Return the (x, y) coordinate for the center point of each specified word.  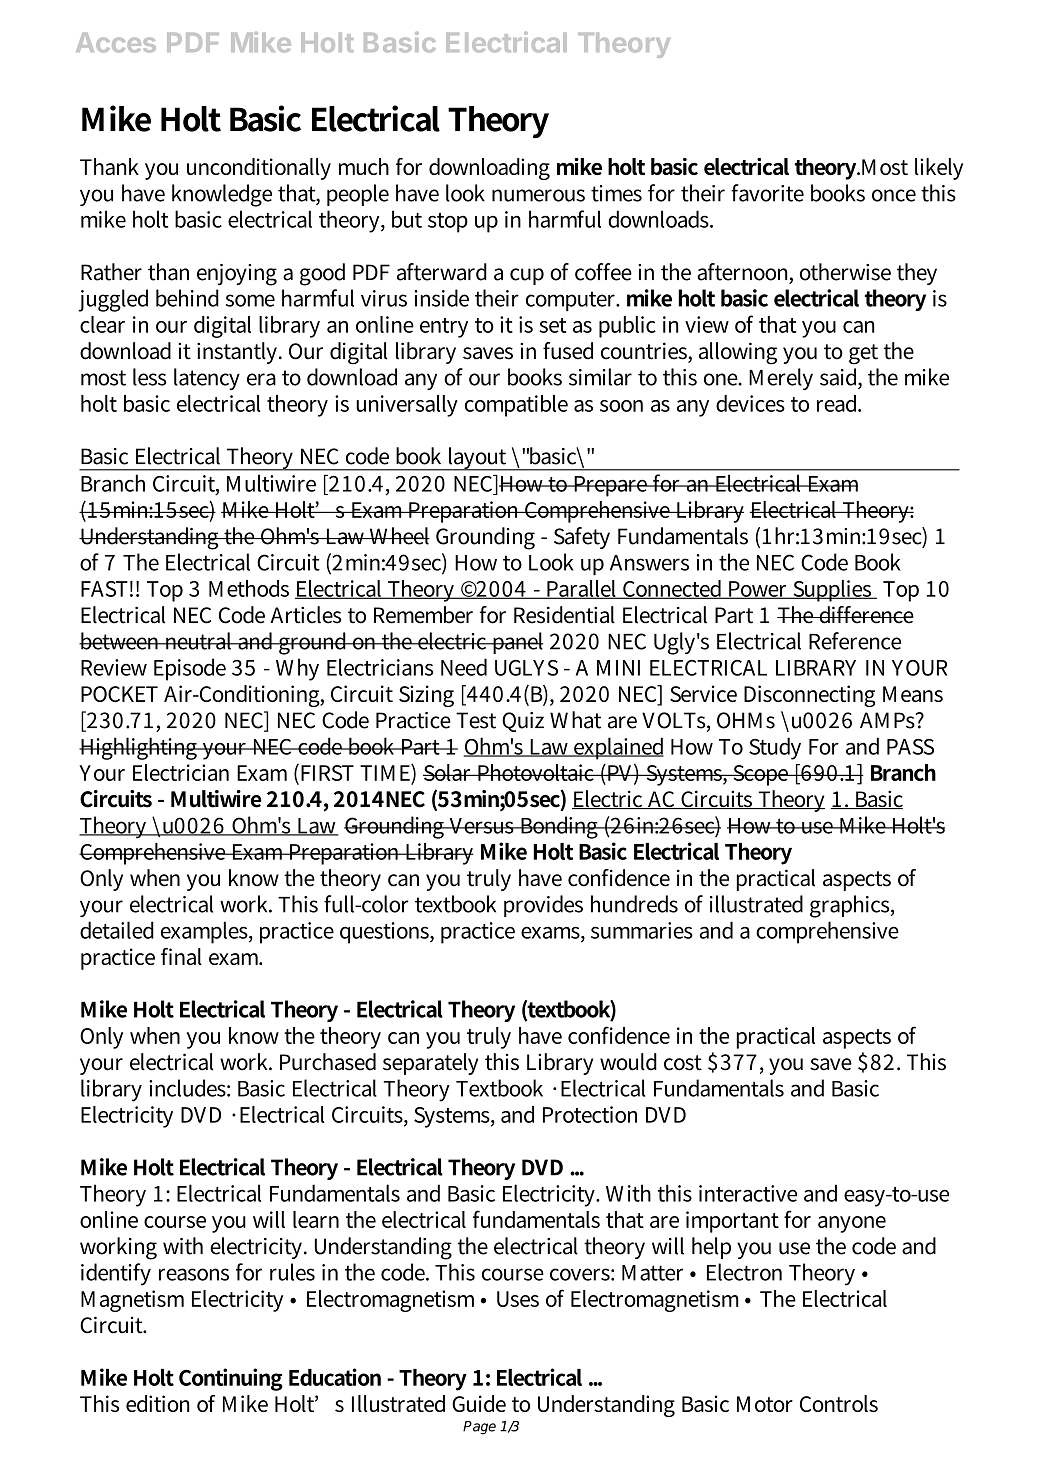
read (839, 403)
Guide (479, 1403)
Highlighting (139, 748)
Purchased (328, 1062)
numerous (538, 195)
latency (207, 379)
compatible (516, 406)
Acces (116, 43)
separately (430, 1064)
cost (683, 1063)
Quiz (523, 722)
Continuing (231, 1379)
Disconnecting (809, 696)
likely (939, 169)
